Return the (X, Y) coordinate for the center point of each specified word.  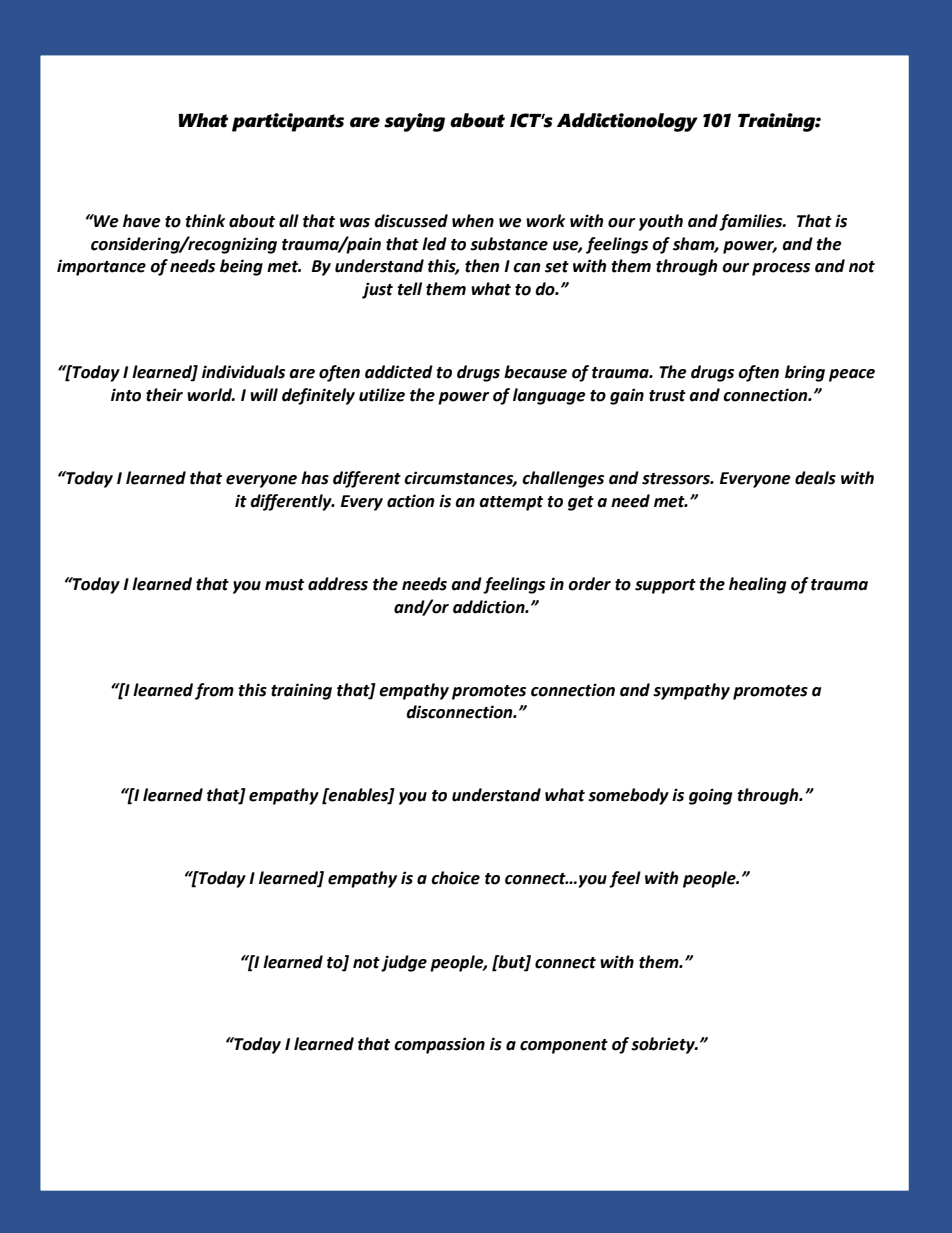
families (752, 222)
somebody (628, 796)
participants (288, 122)
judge (404, 963)
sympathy (691, 691)
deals (815, 478)
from (214, 691)
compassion (439, 1045)
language (549, 396)
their (164, 395)
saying (414, 122)
